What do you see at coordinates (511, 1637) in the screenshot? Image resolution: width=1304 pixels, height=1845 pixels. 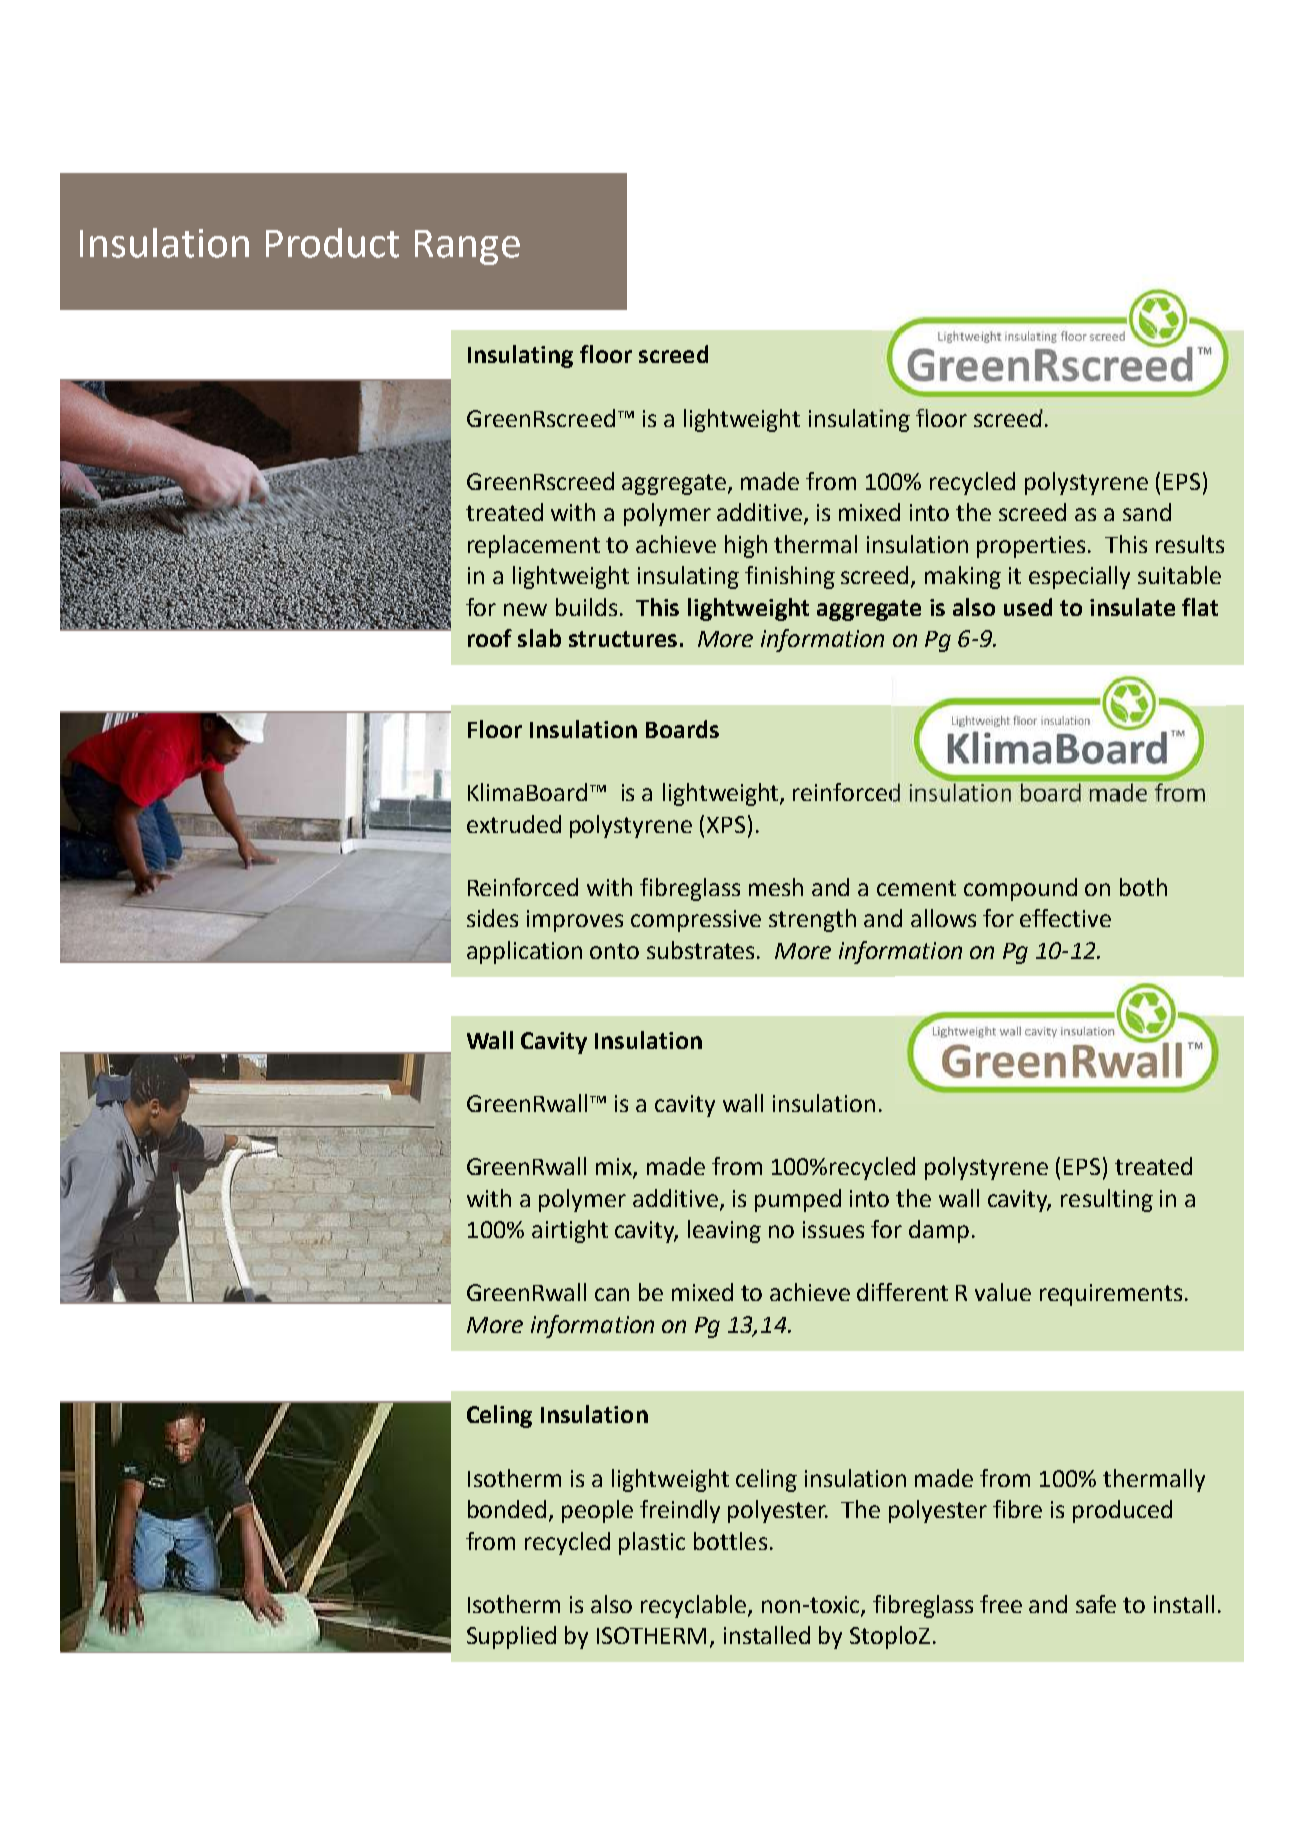 I see `Supplied` at bounding box center [511, 1637].
